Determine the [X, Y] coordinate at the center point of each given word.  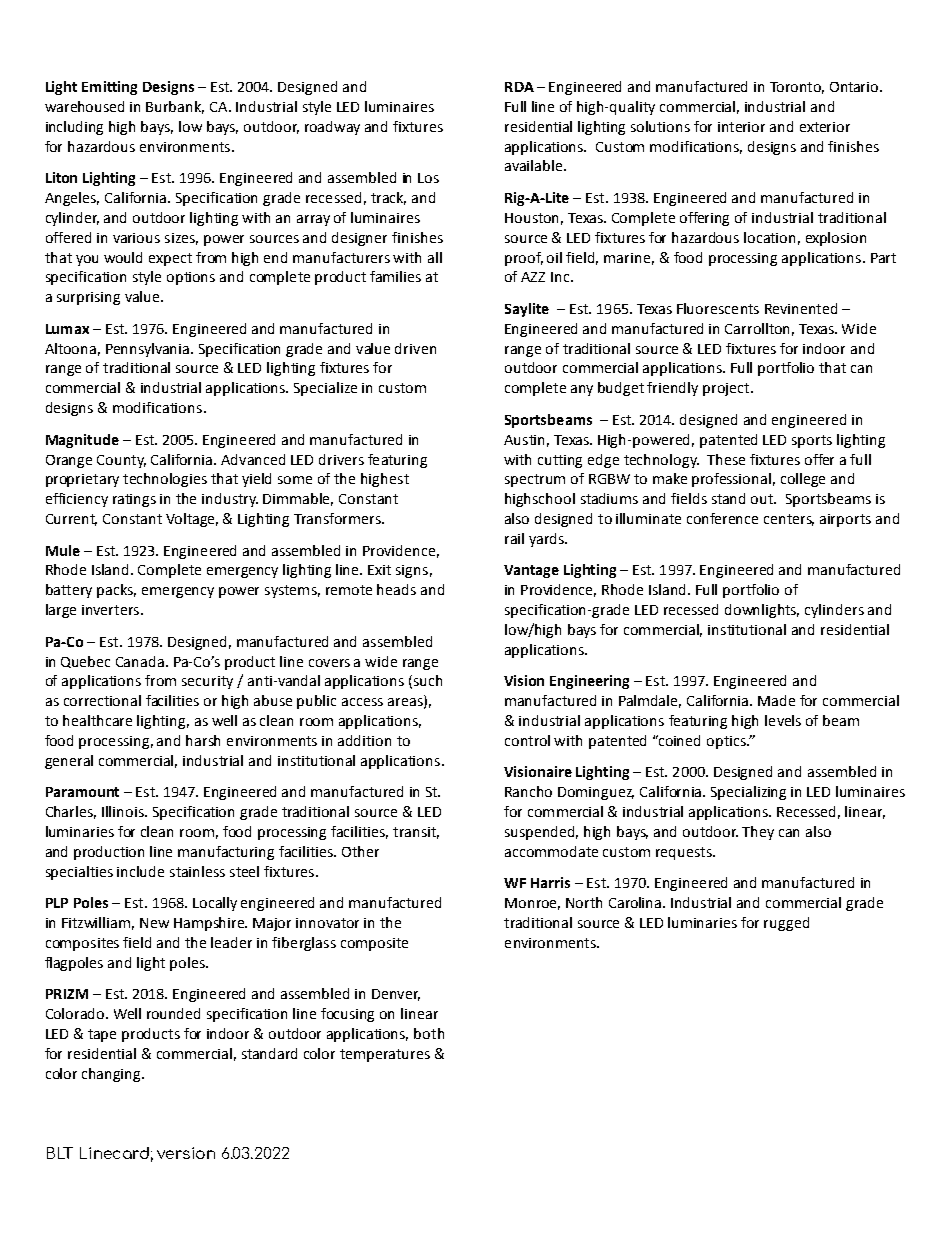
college [803, 480]
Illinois [124, 811]
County [121, 461]
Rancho [528, 791]
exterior [825, 127]
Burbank [175, 107]
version [186, 1153]
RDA [519, 87]
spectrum [535, 480]
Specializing [748, 793]
